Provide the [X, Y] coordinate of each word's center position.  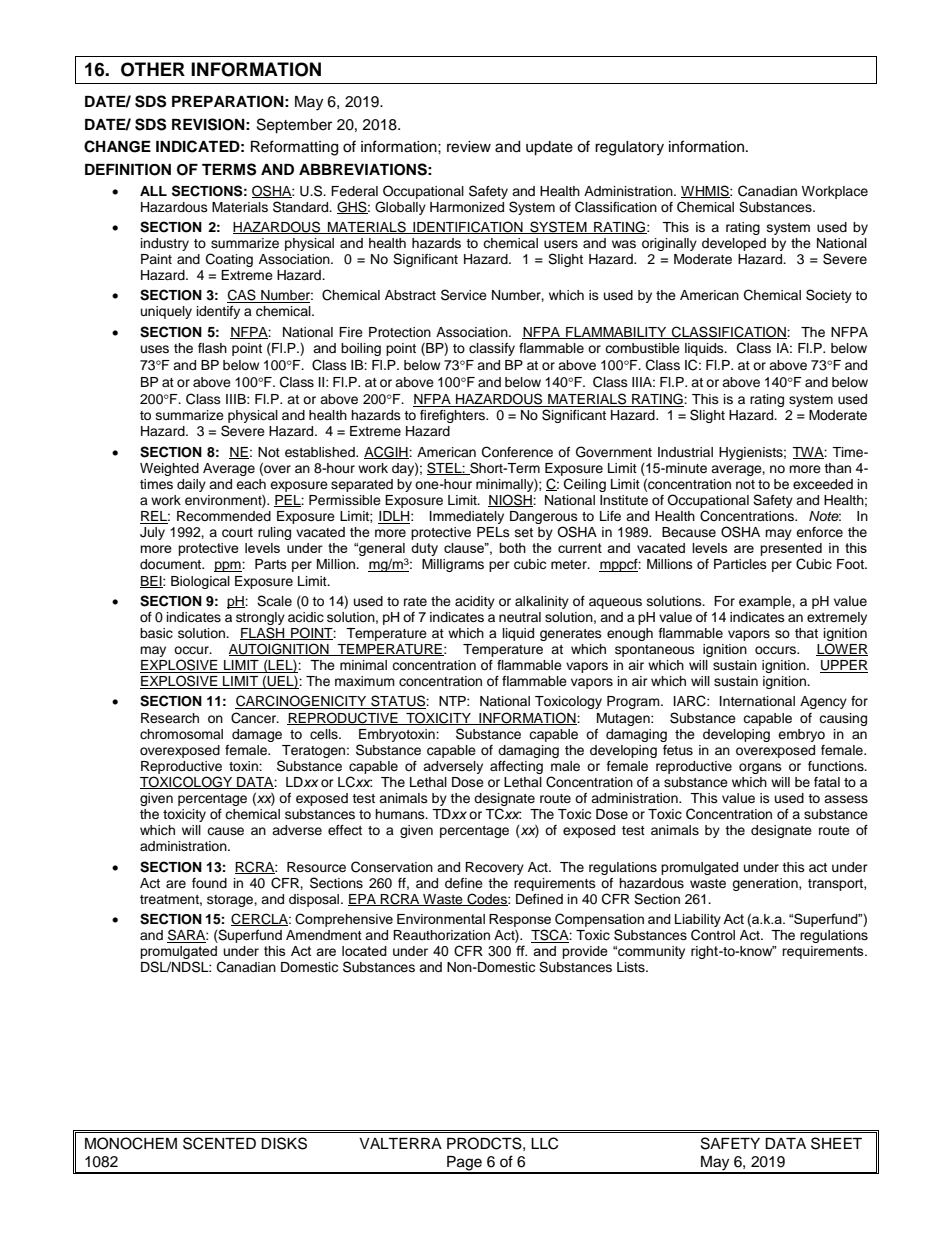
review [469, 147]
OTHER [153, 69]
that [806, 633]
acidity [475, 602]
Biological [200, 582]
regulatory [629, 148]
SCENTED [219, 1143]
